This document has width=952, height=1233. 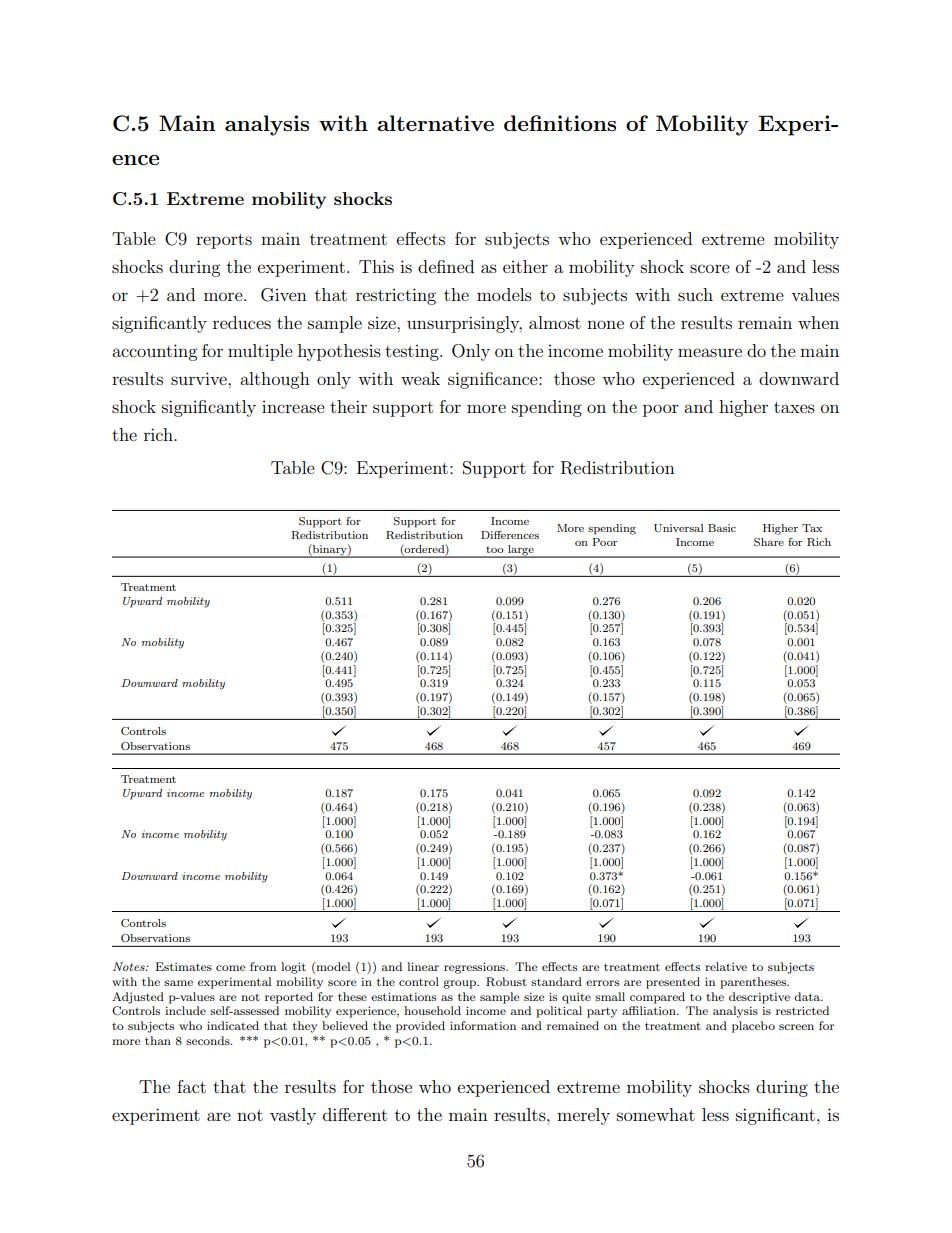 What do you see at coordinates (769, 542) in the document?
I see `Share` at bounding box center [769, 542].
